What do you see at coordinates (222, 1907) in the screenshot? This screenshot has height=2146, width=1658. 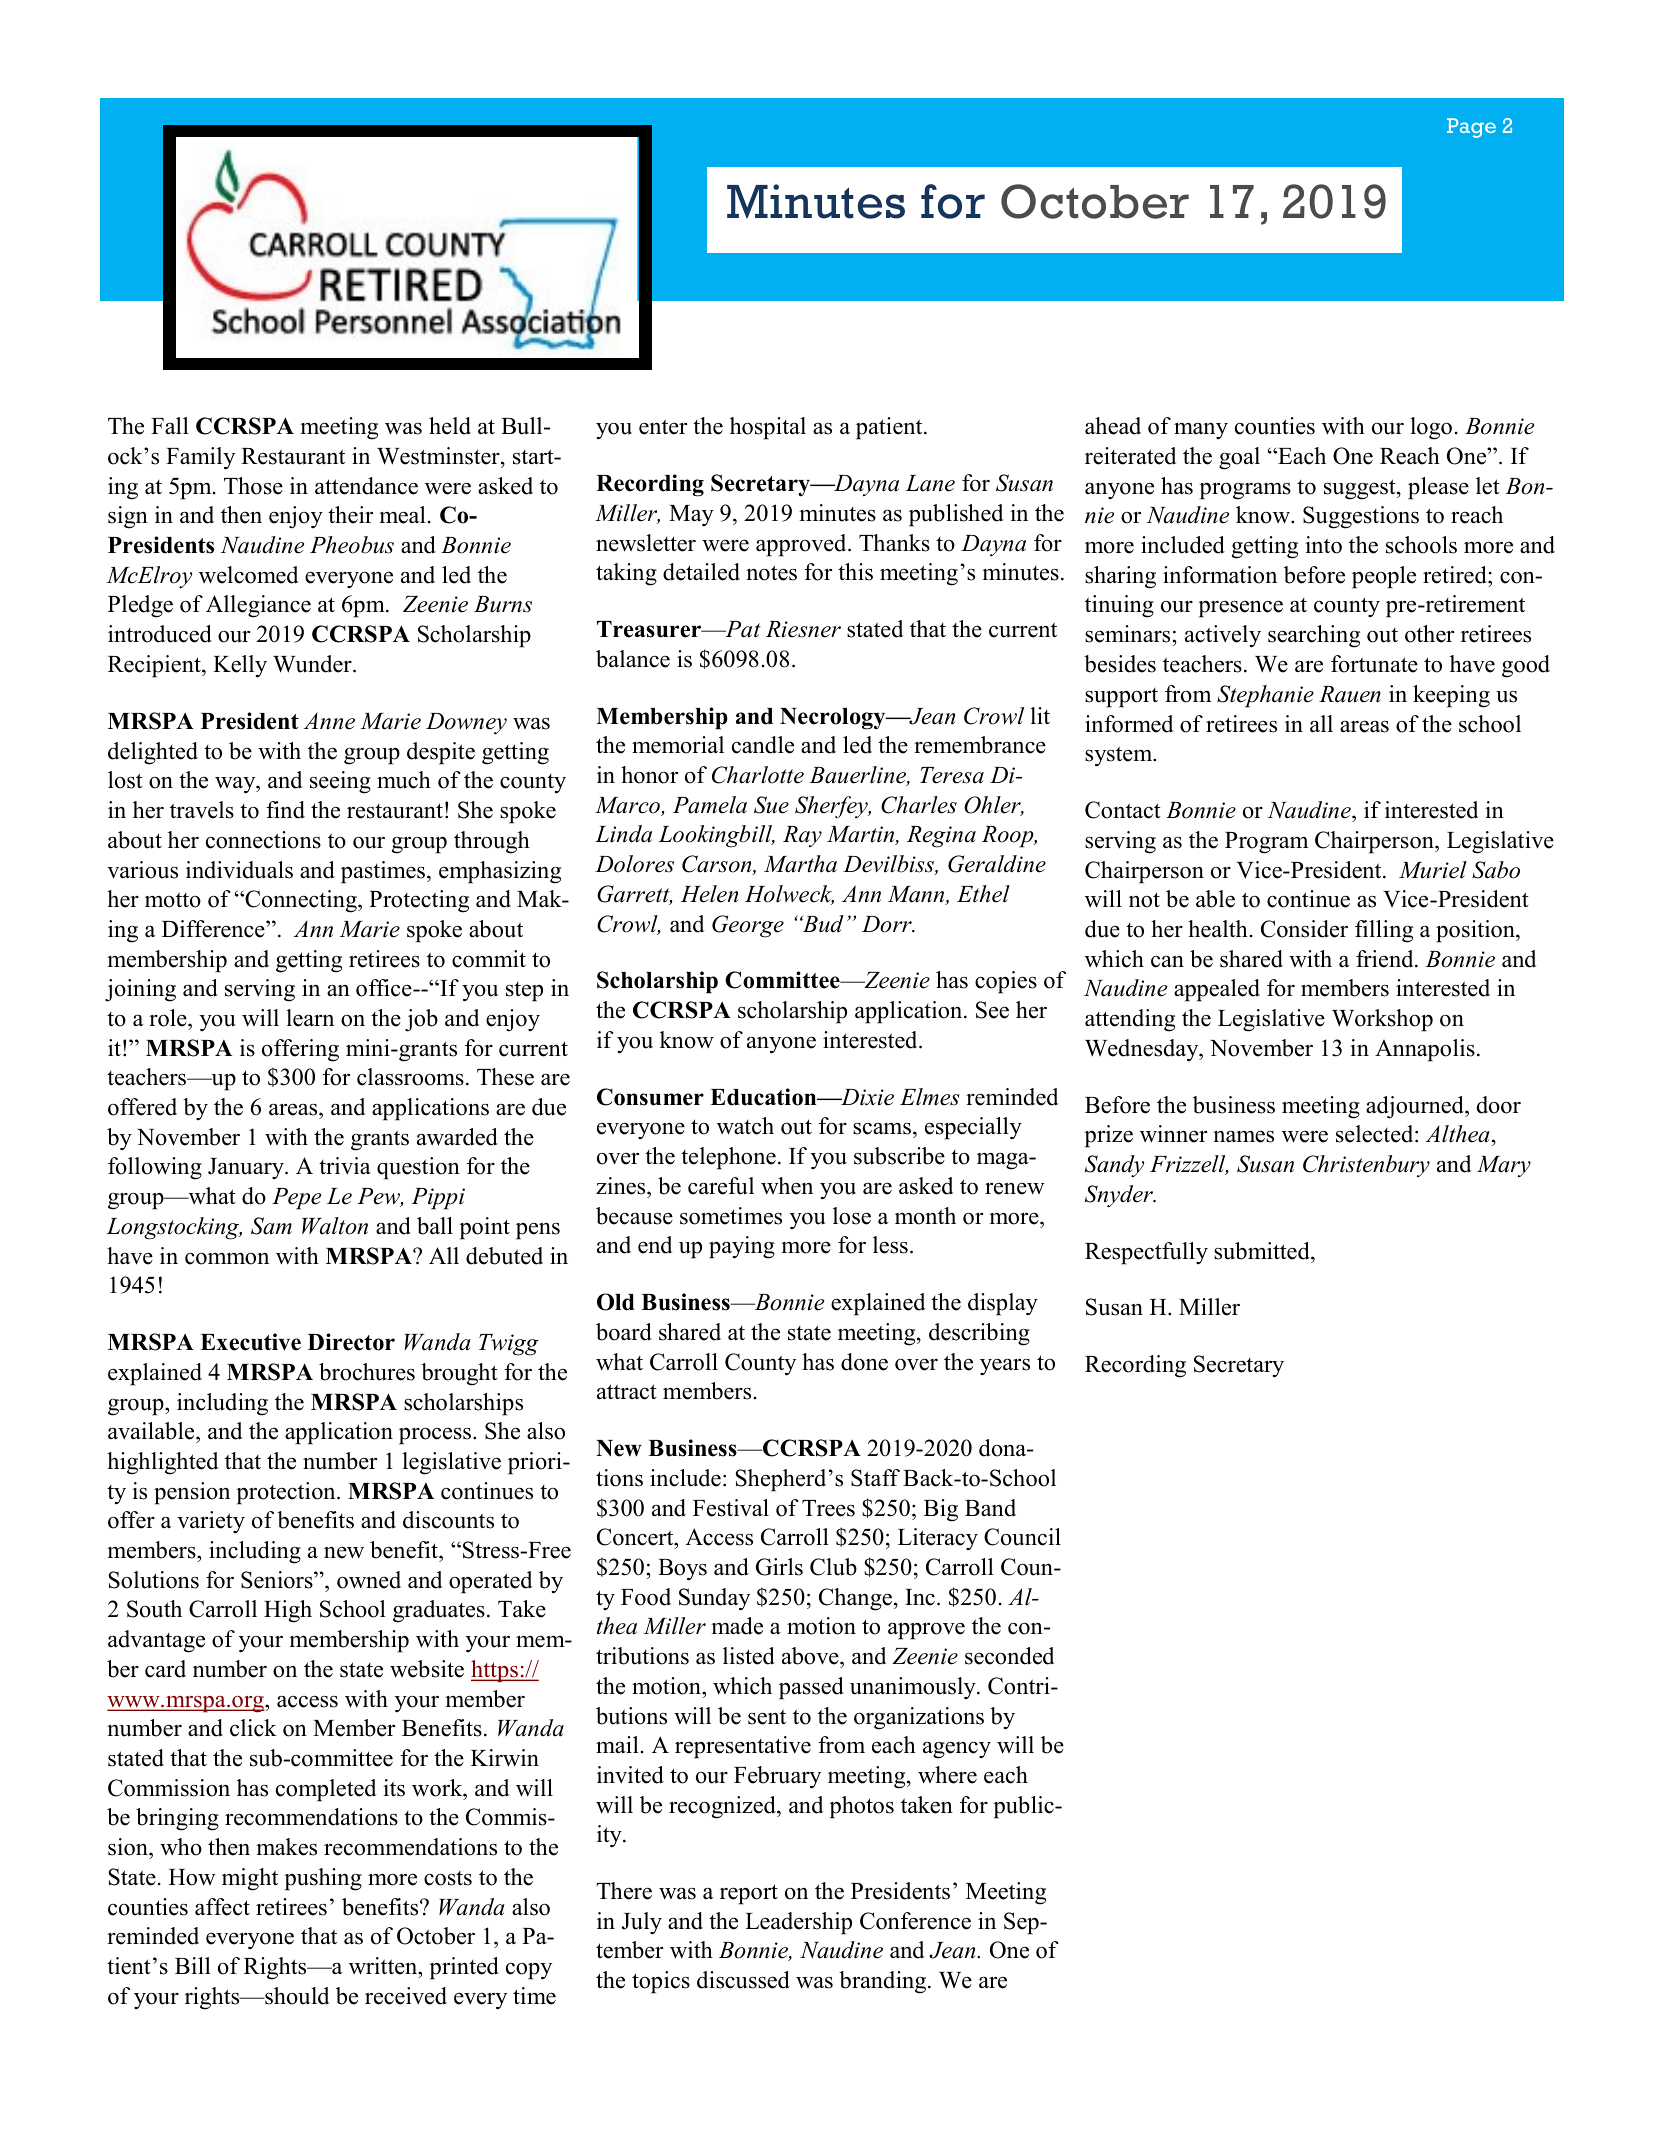 I see `affect` at bounding box center [222, 1907].
